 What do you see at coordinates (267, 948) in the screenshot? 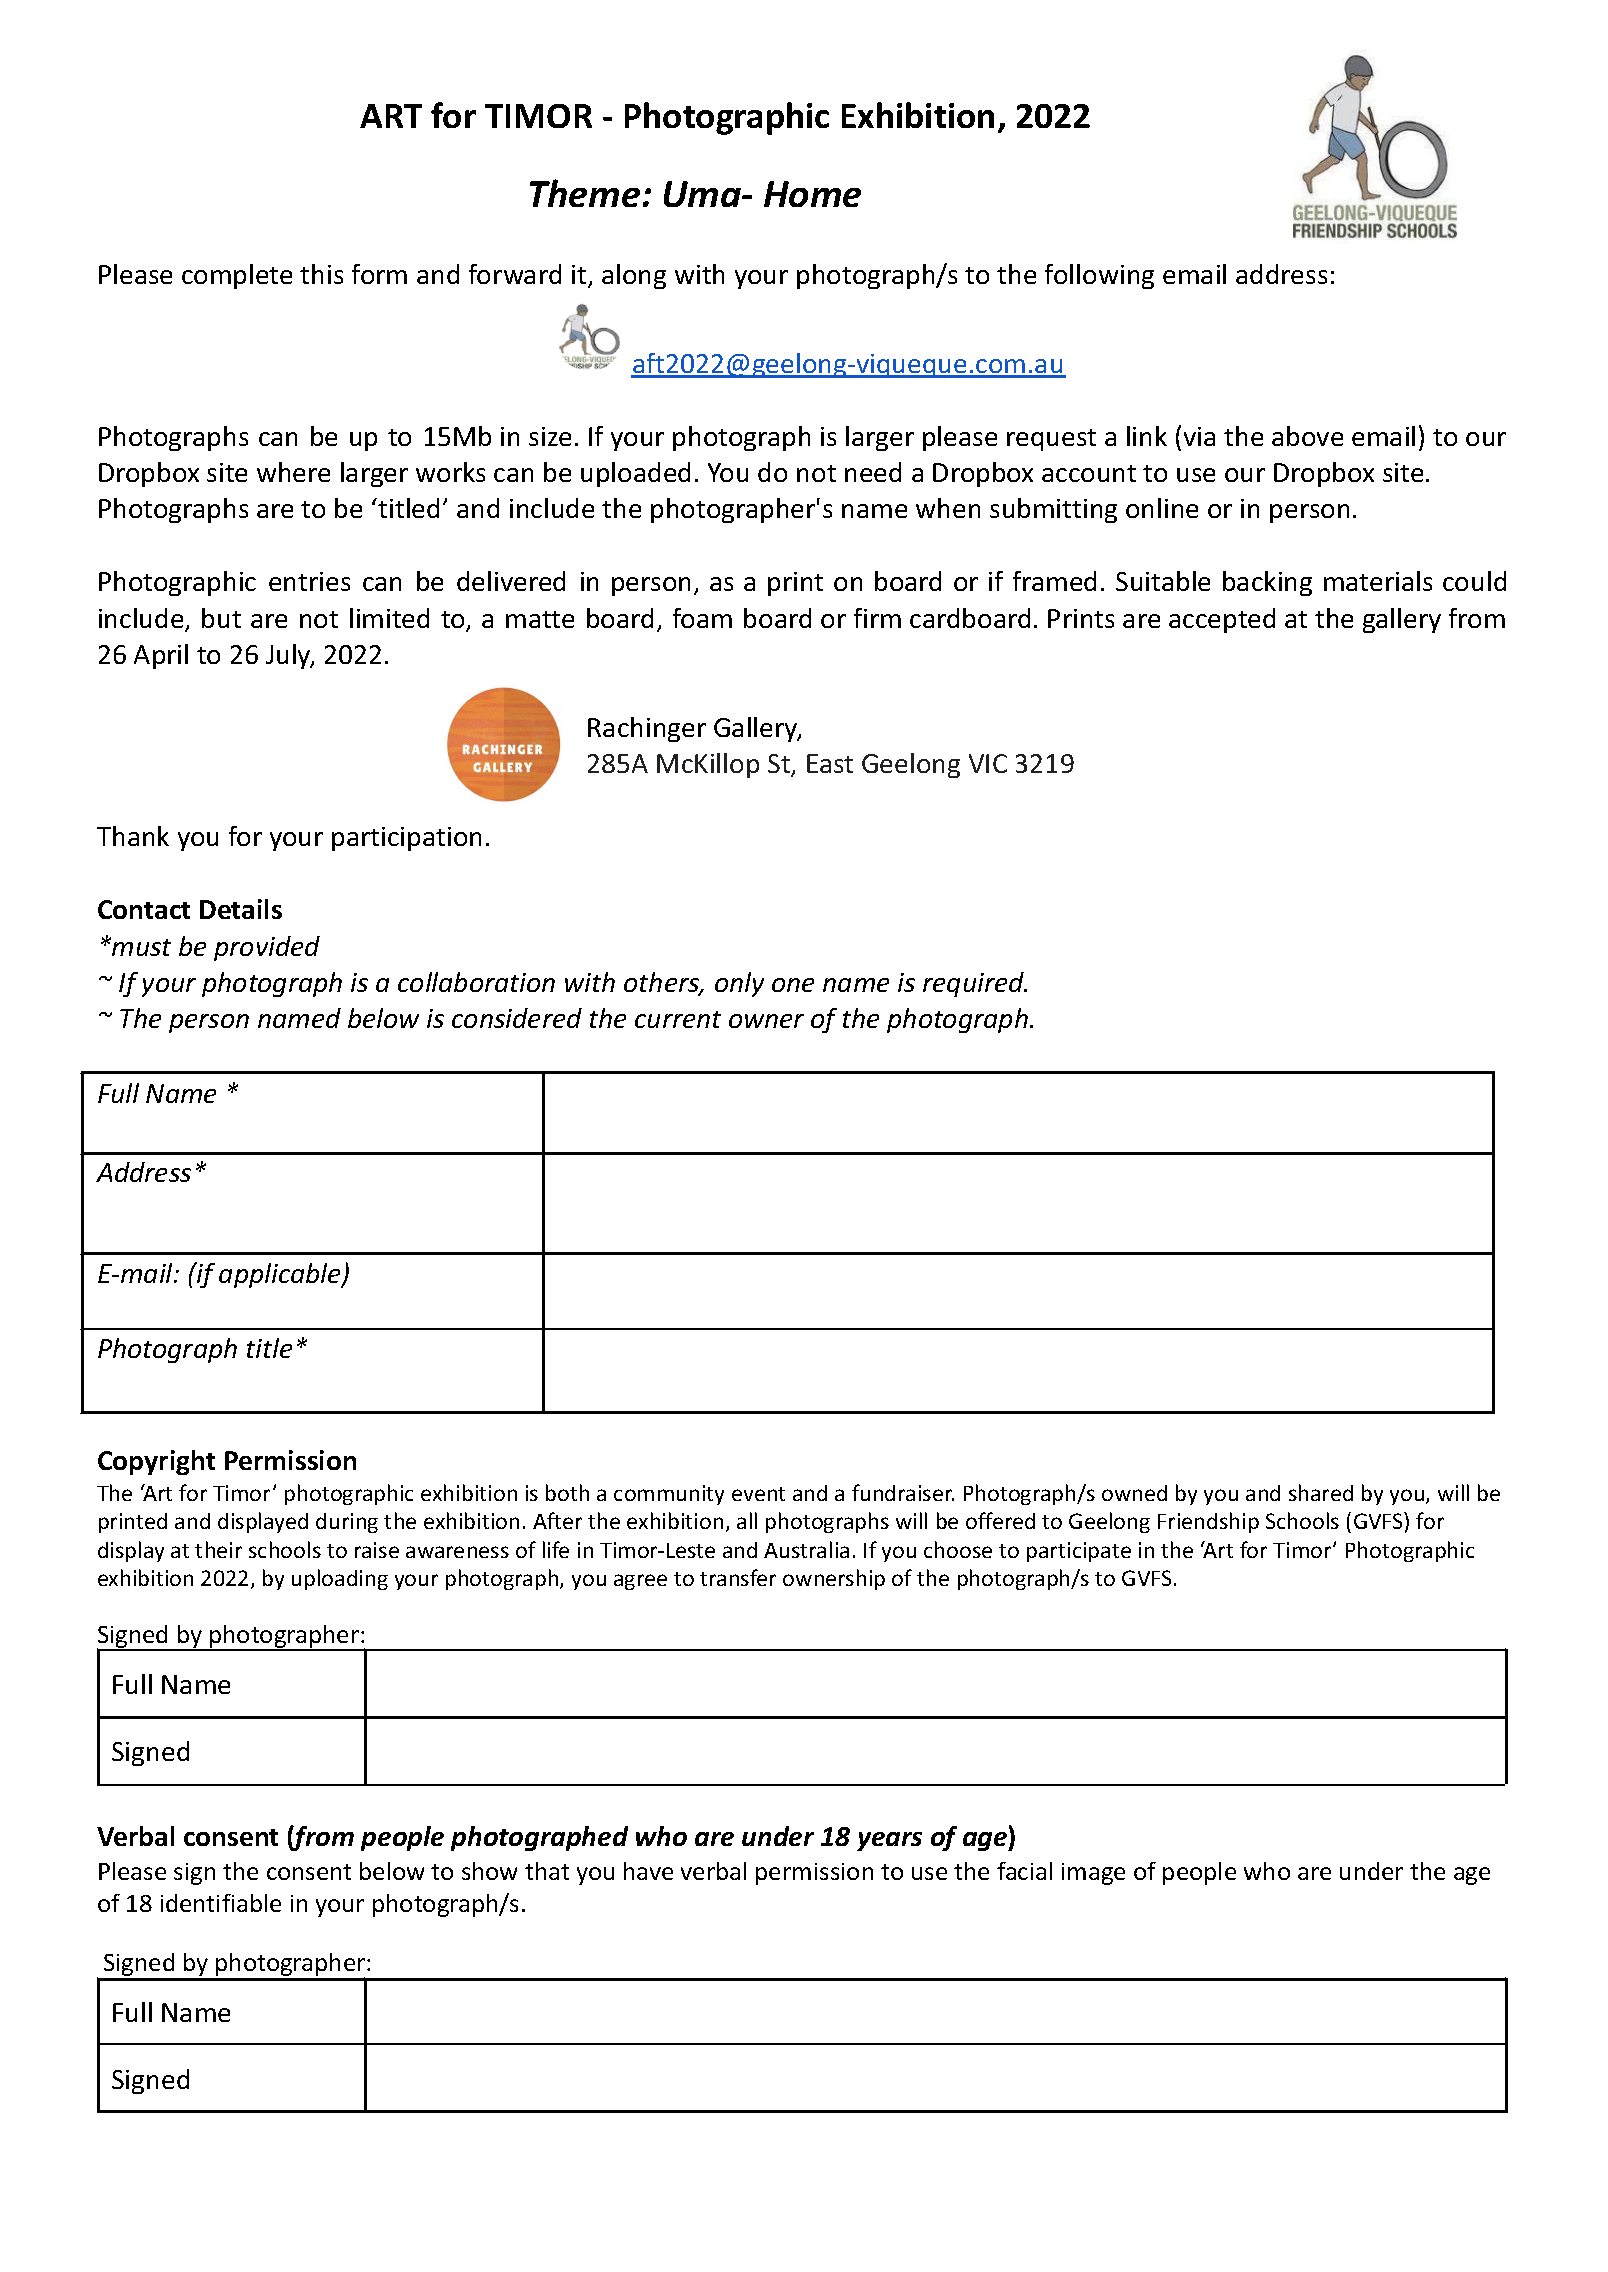
I see `provided` at bounding box center [267, 948].
